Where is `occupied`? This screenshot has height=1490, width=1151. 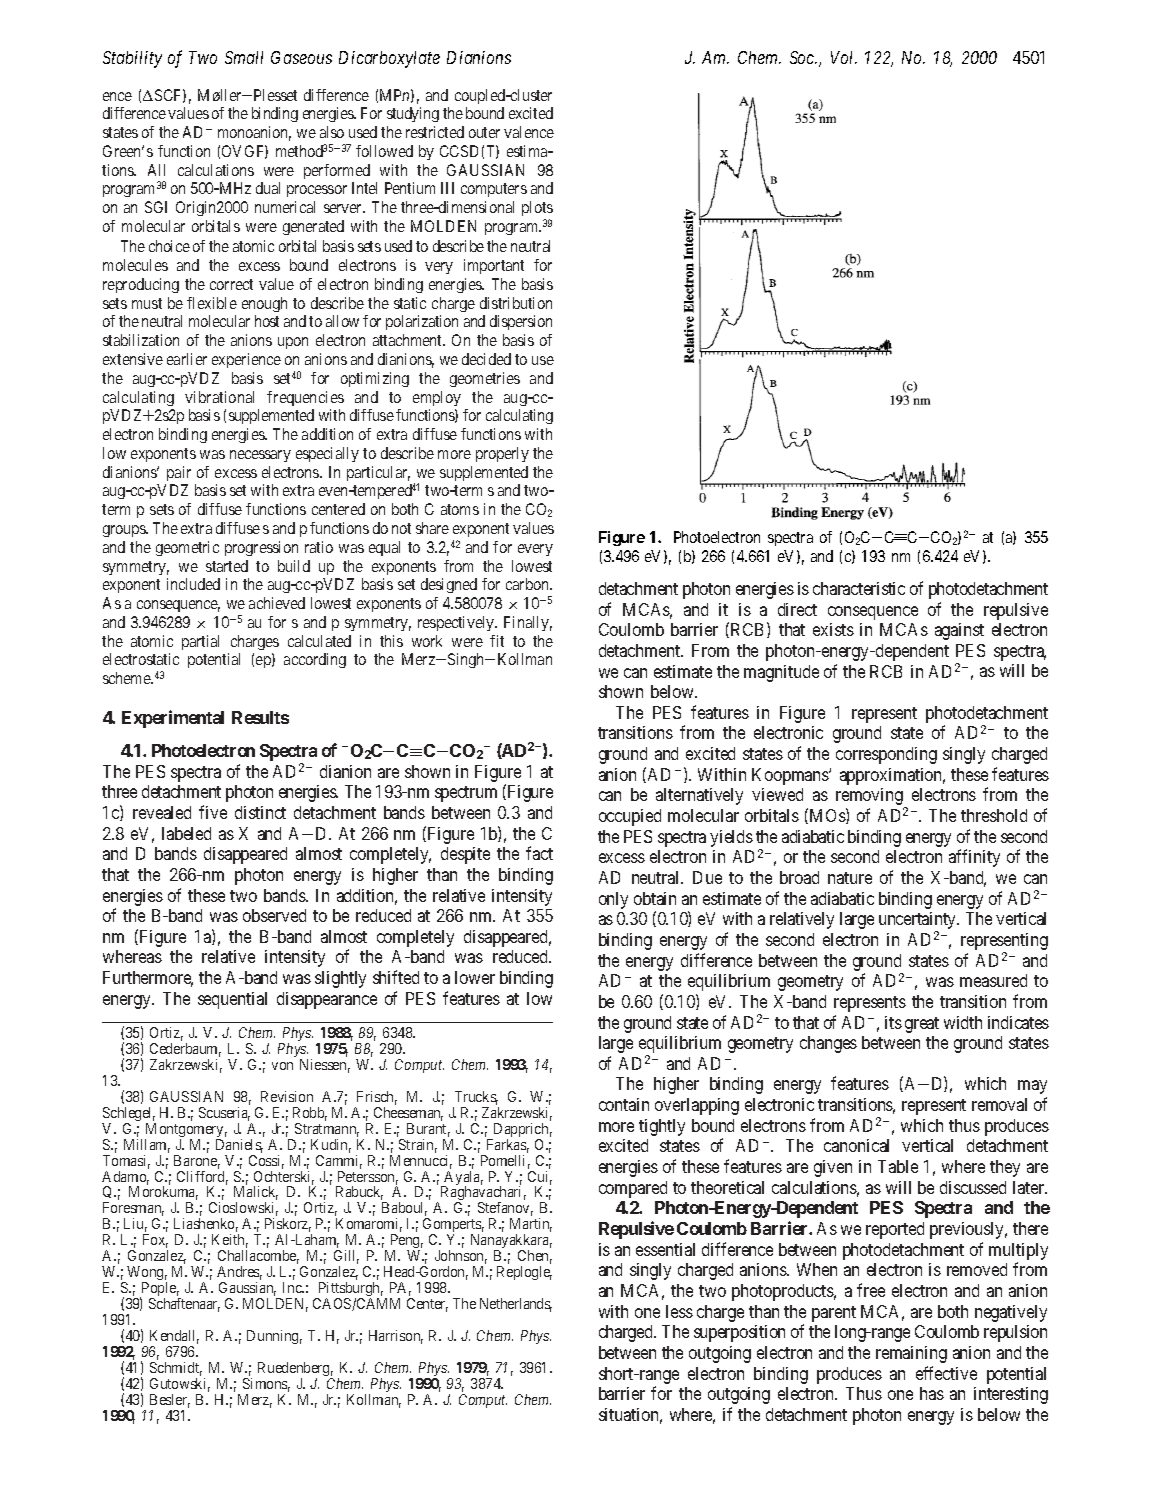
occupied is located at coordinates (630, 817).
